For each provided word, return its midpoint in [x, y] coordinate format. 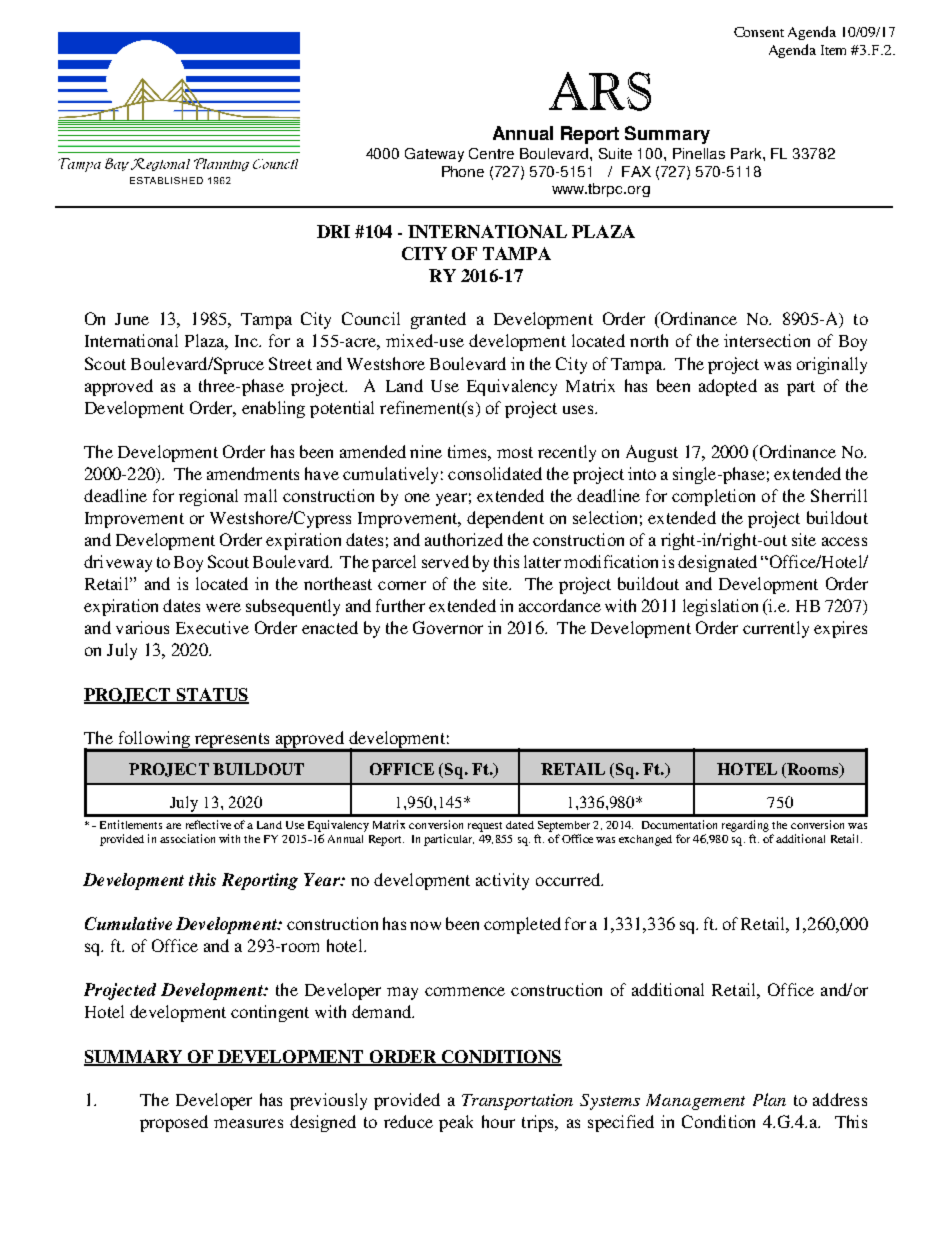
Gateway [434, 155]
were [223, 607]
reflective [208, 824]
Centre [491, 153]
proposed [174, 1123]
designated [717, 563]
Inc [247, 341]
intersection [767, 340]
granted [438, 320]
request [485, 827]
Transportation [517, 1102]
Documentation [679, 824]
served [445, 561]
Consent [759, 32]
